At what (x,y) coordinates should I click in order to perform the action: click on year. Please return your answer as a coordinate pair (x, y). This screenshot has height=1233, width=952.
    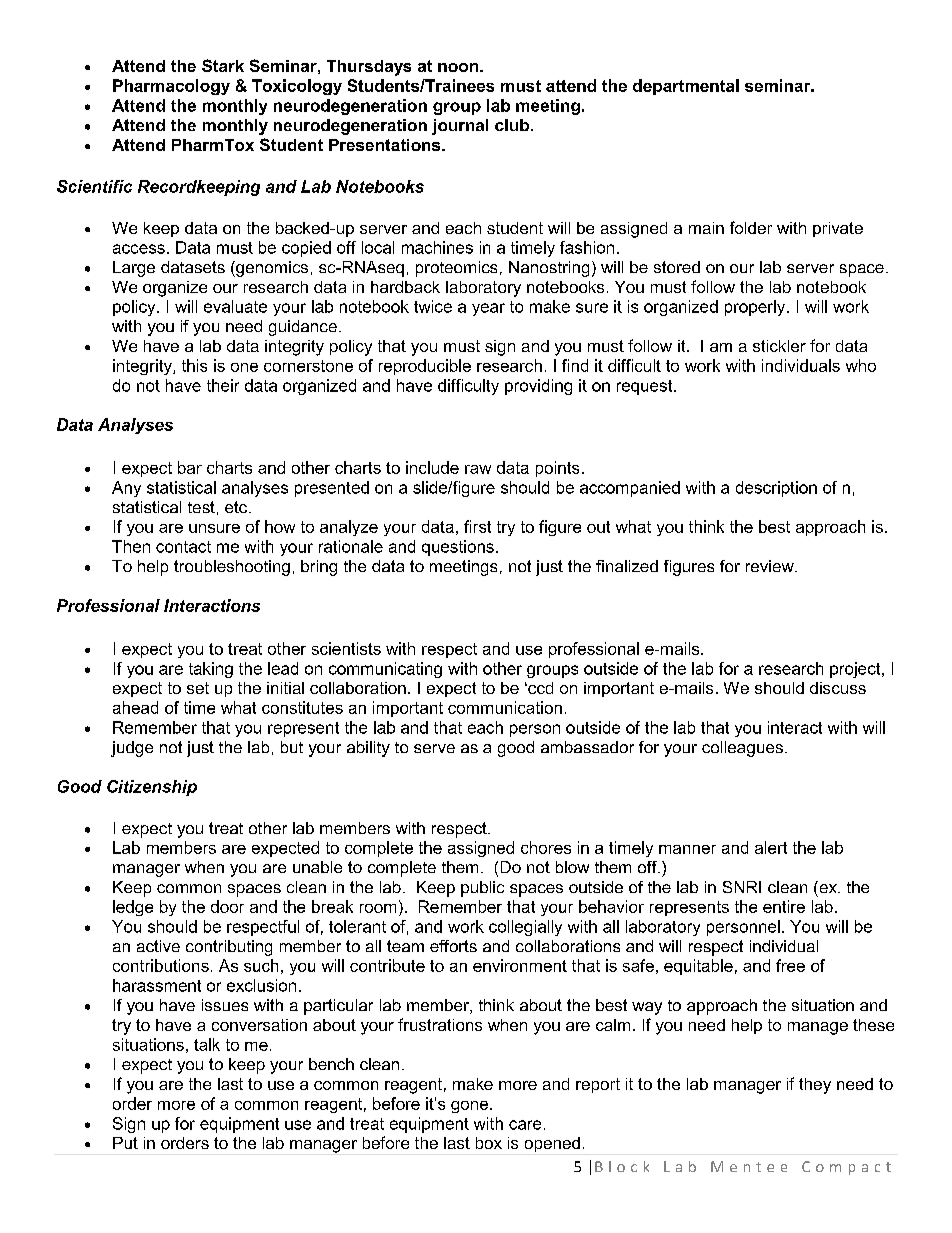
    Looking at the image, I should click on (488, 309).
